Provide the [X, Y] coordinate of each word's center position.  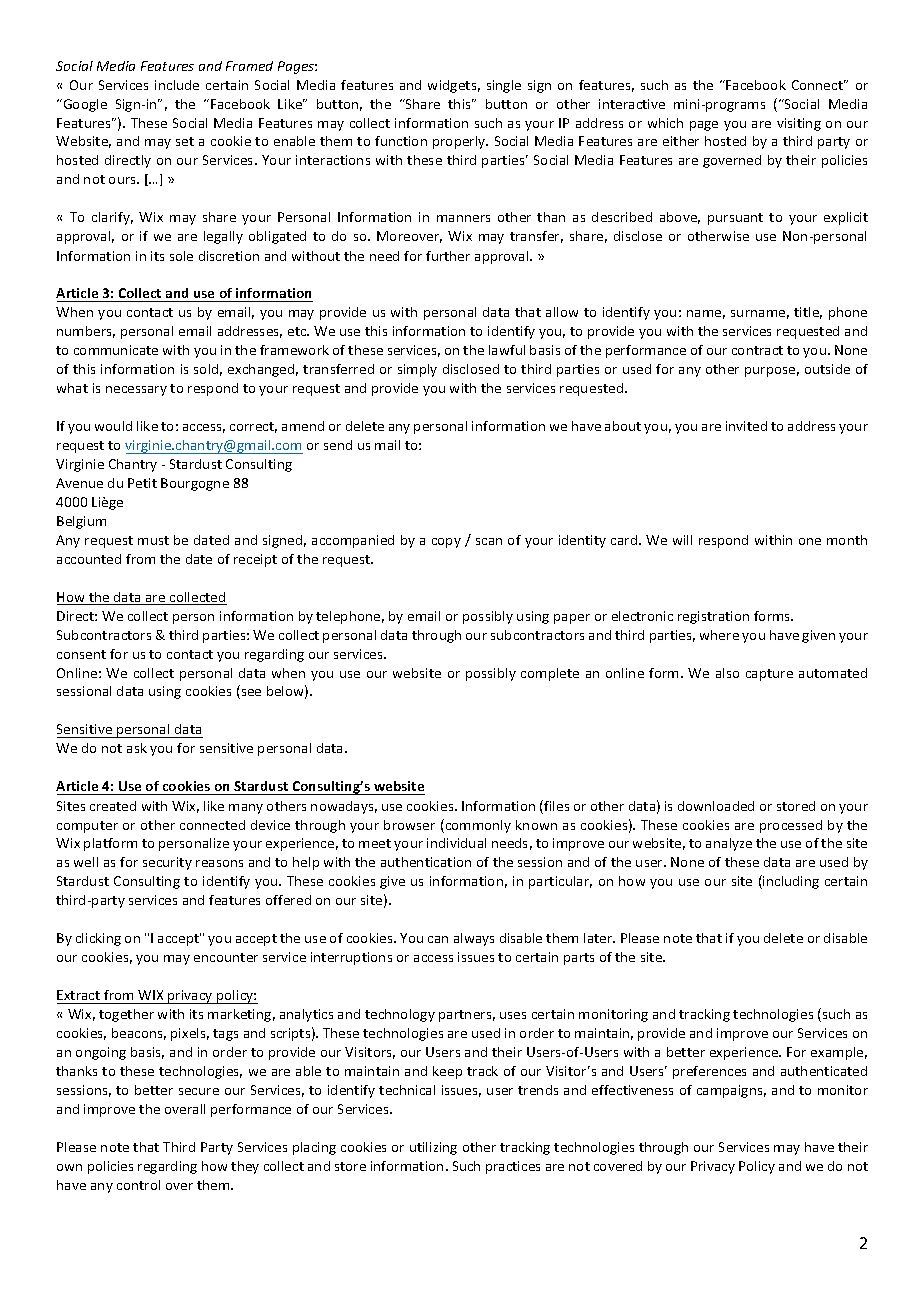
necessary [136, 391]
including [790, 882]
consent [81, 654]
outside [827, 369]
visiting [799, 124]
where [719, 635]
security [167, 863]
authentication [426, 862]
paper [572, 619]
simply [417, 370]
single [504, 86]
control [138, 1185]
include [177, 85]
